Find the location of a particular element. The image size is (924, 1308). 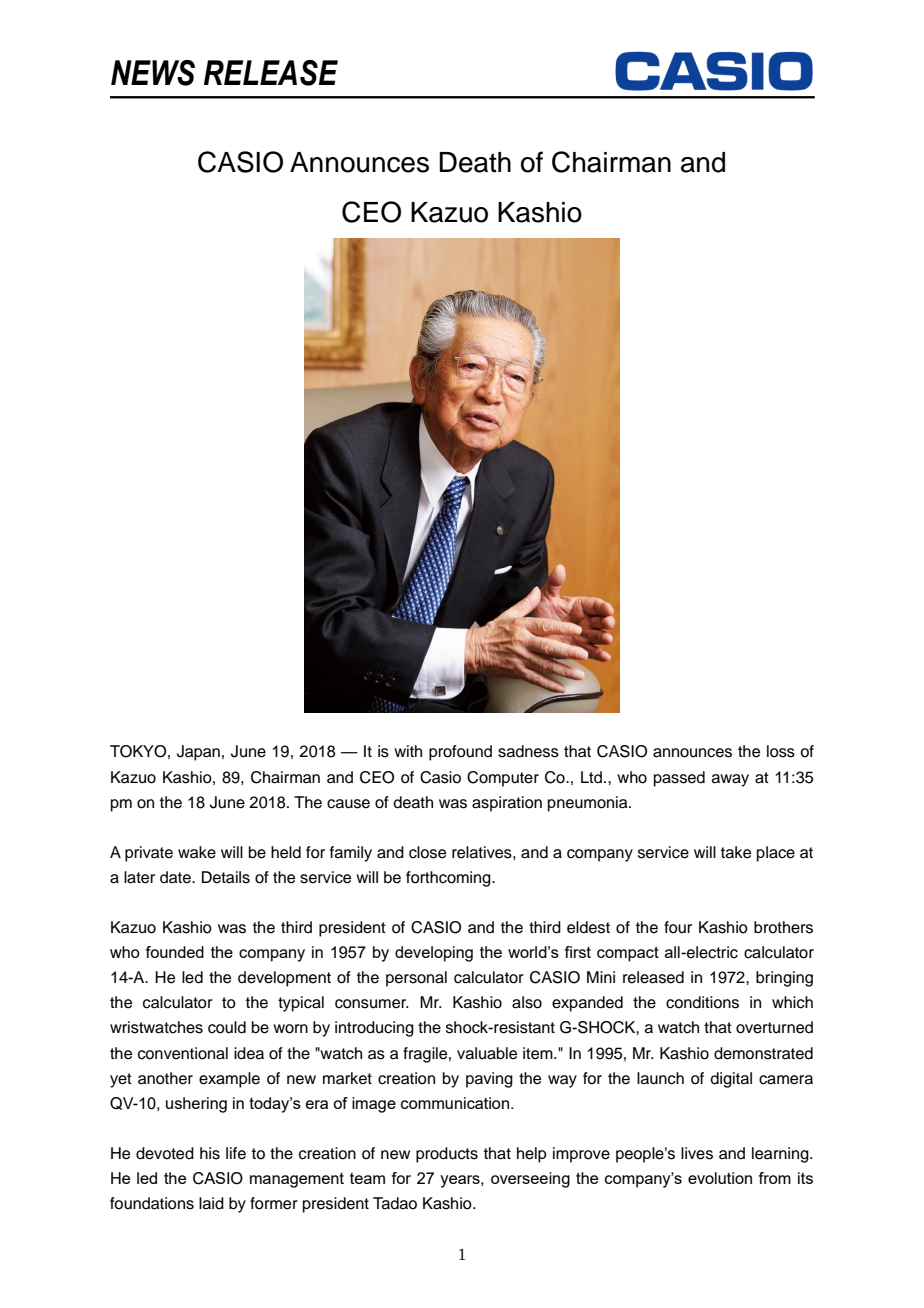

four is located at coordinates (678, 927).
